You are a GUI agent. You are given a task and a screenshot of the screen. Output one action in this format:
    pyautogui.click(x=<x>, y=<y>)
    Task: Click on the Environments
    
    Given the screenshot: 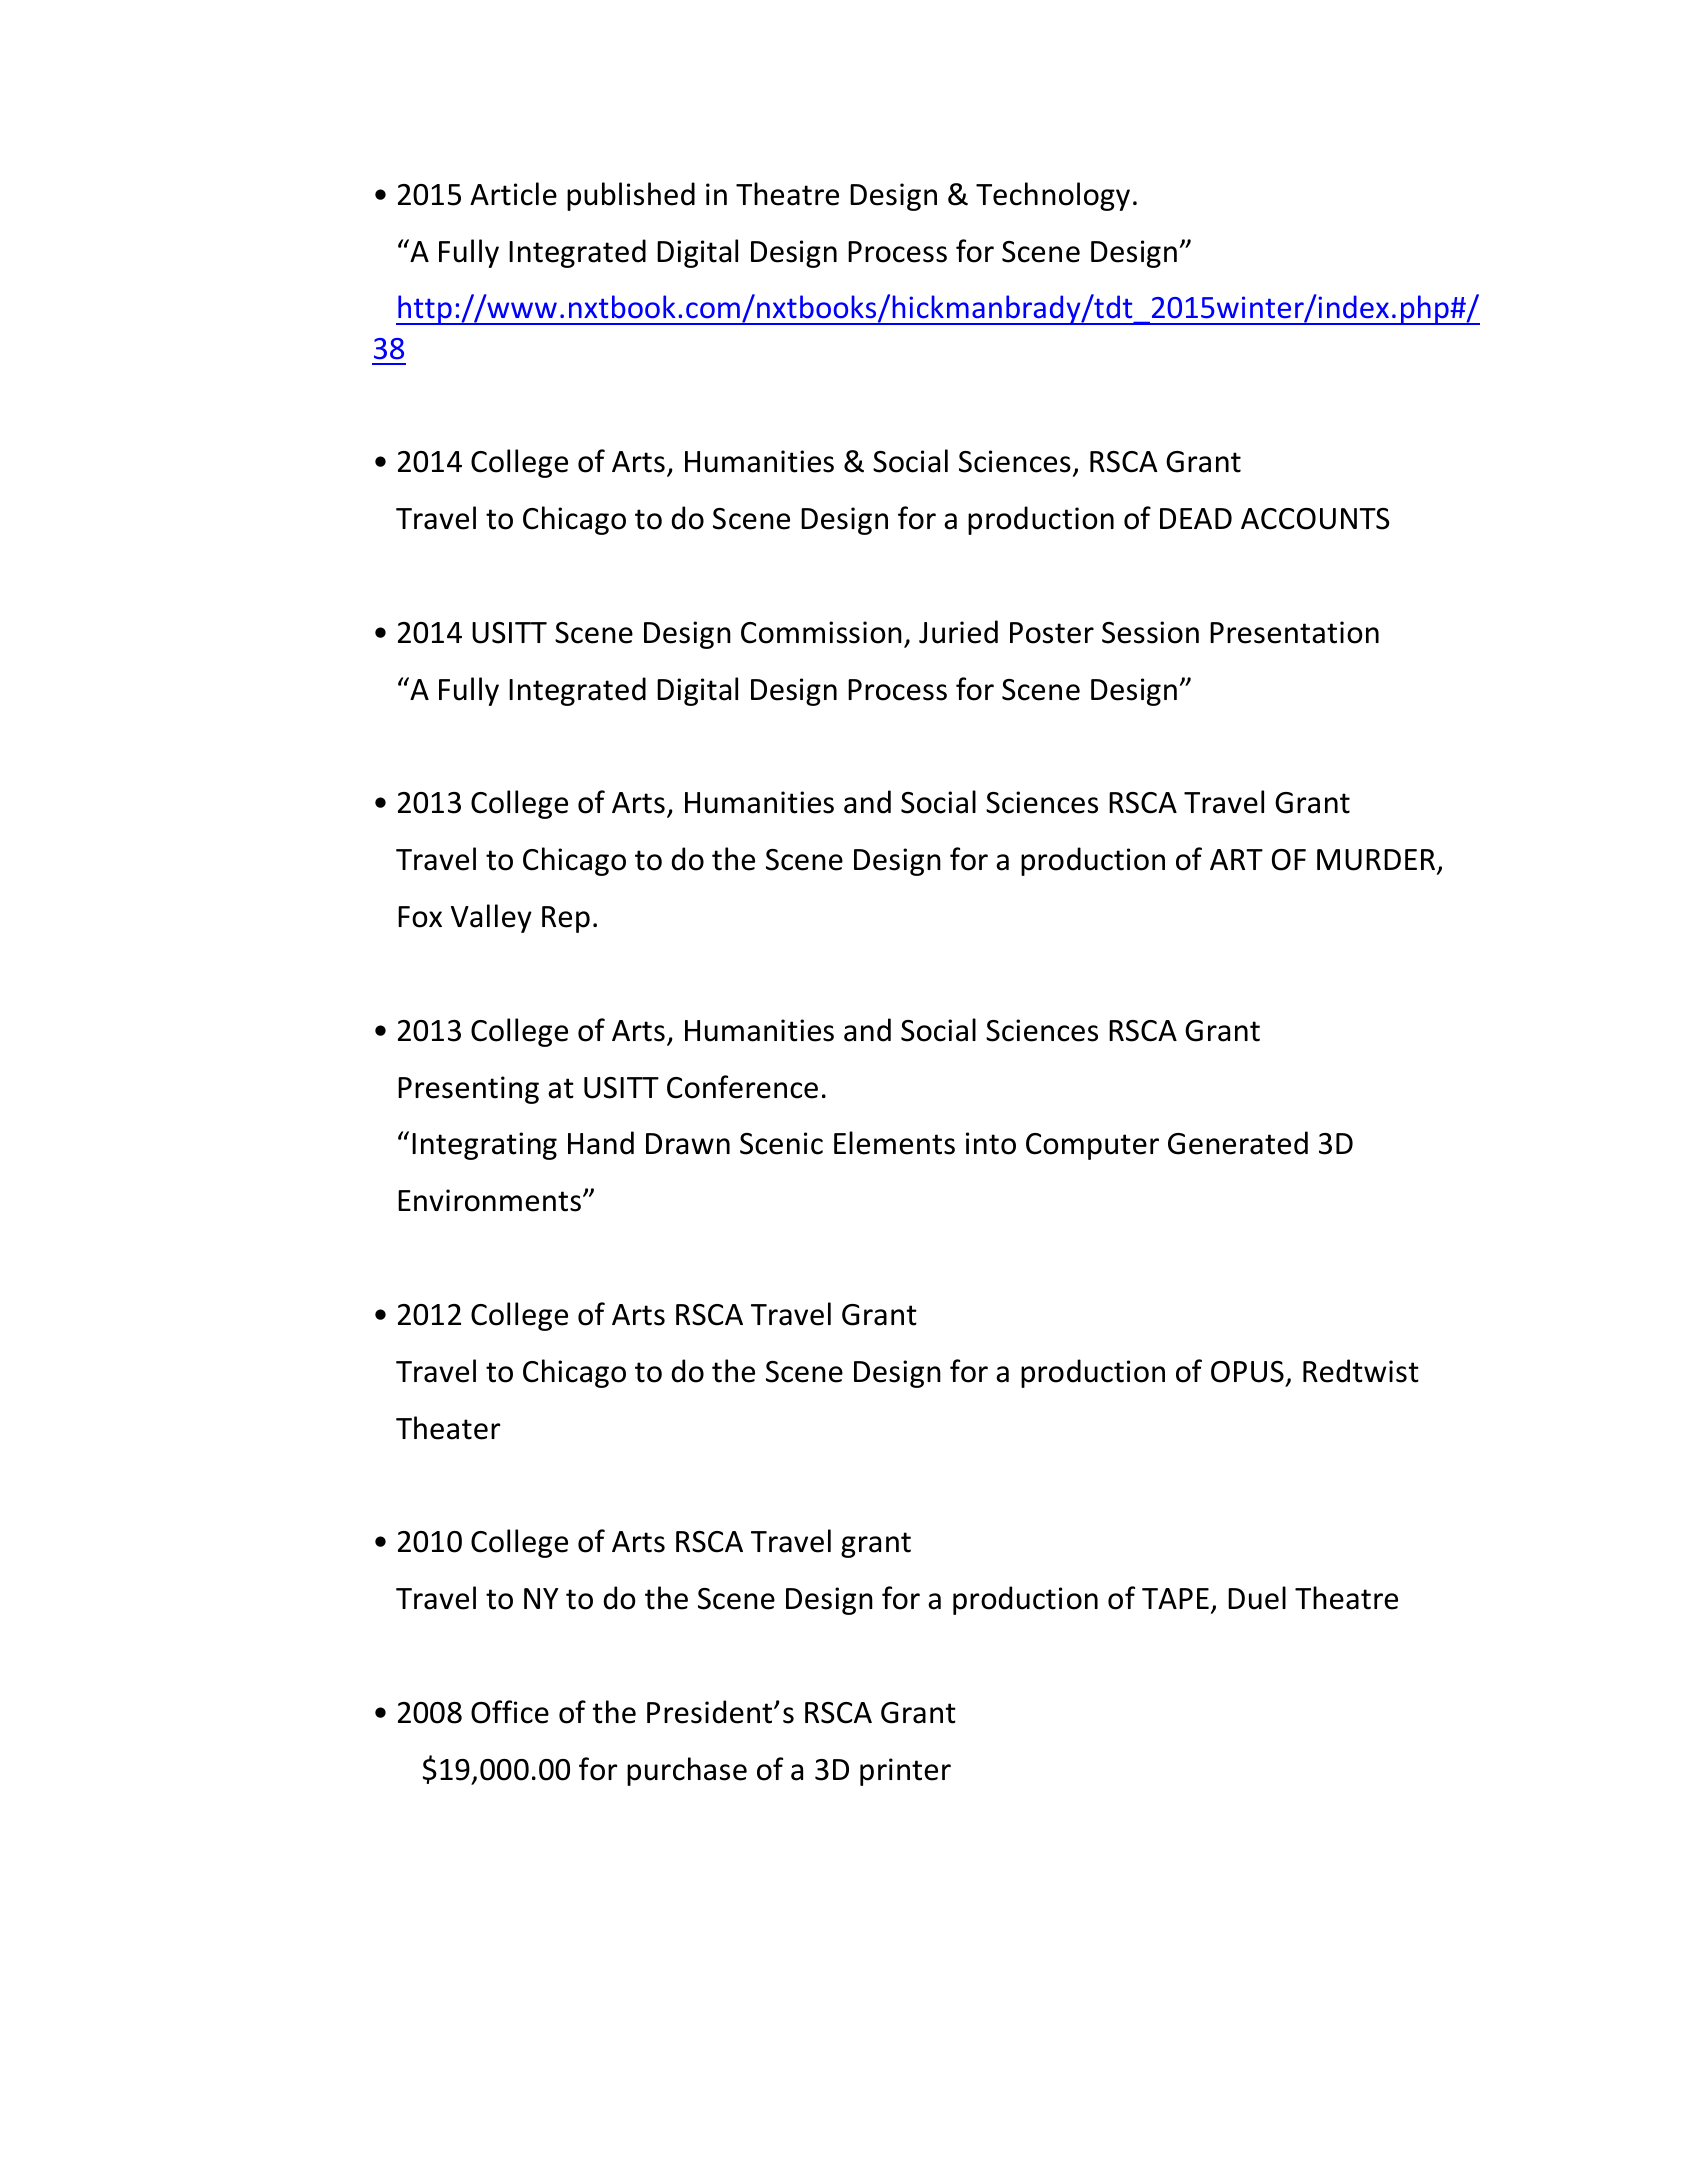 What is the action you would take?
    pyautogui.click(x=489, y=1200)
